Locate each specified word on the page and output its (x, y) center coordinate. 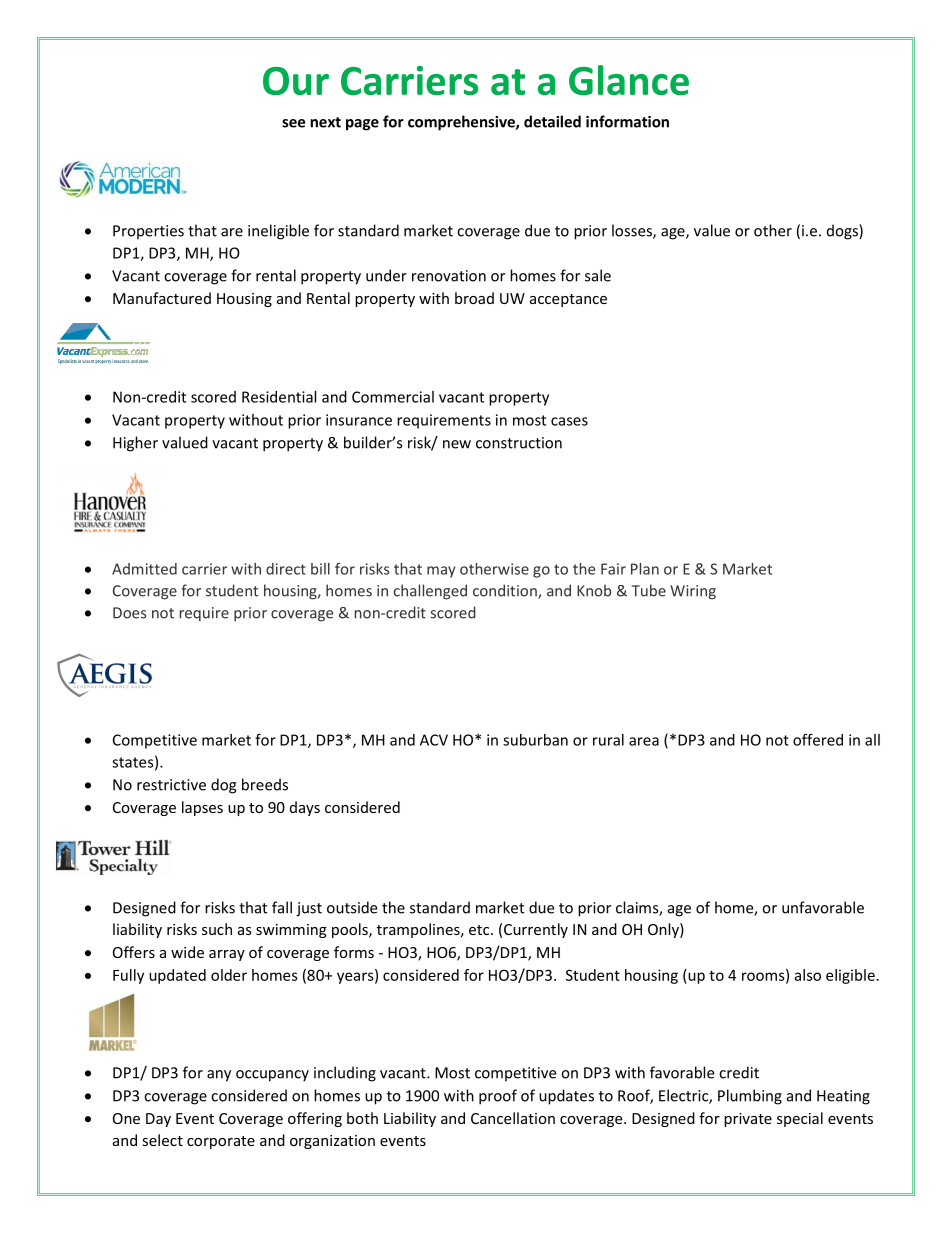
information (627, 121)
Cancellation (513, 1118)
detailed (552, 121)
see (293, 123)
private (748, 1120)
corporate (221, 1142)
